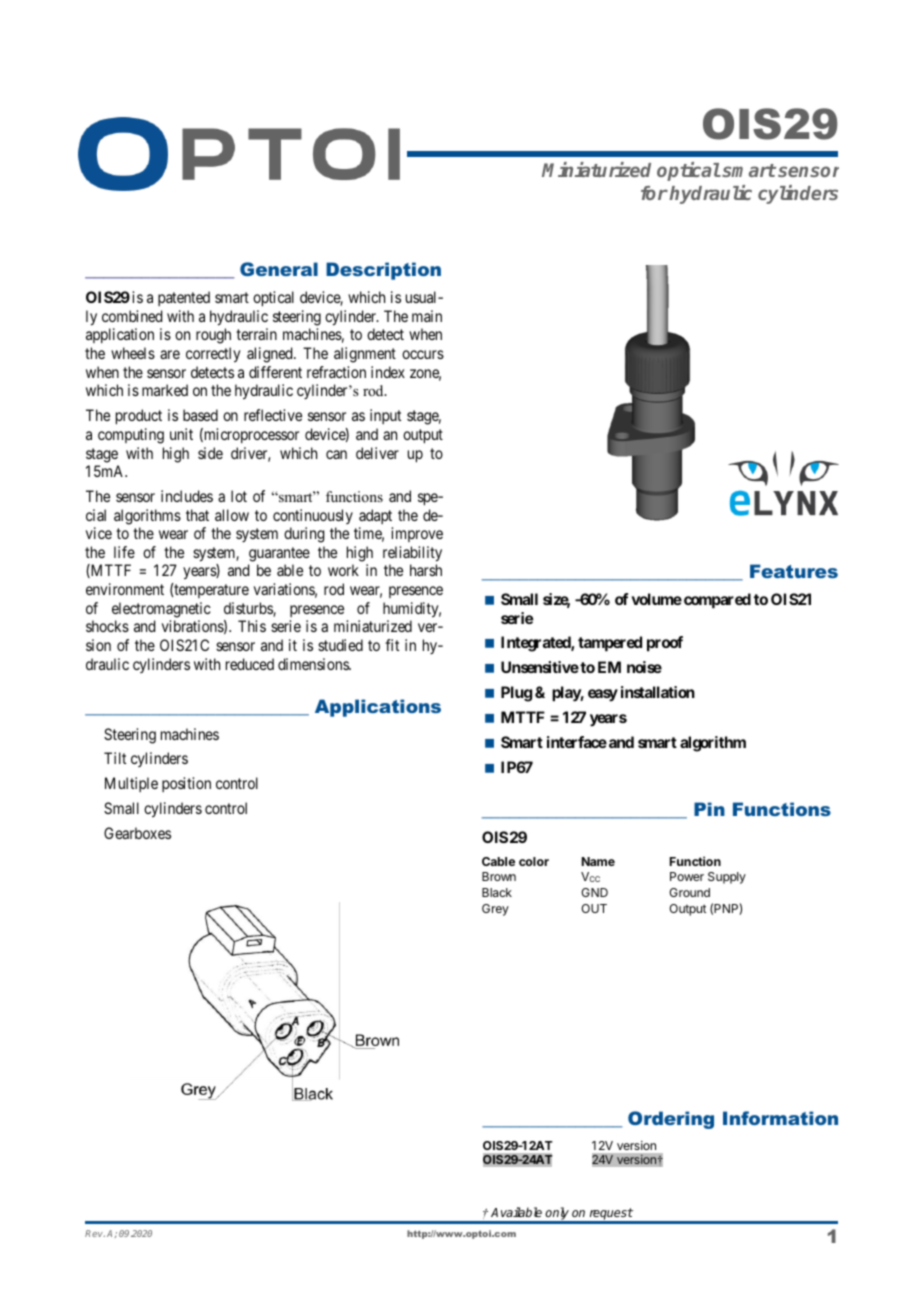  Describe the element at coordinates (427, 316) in the screenshot. I see `main` at that location.
